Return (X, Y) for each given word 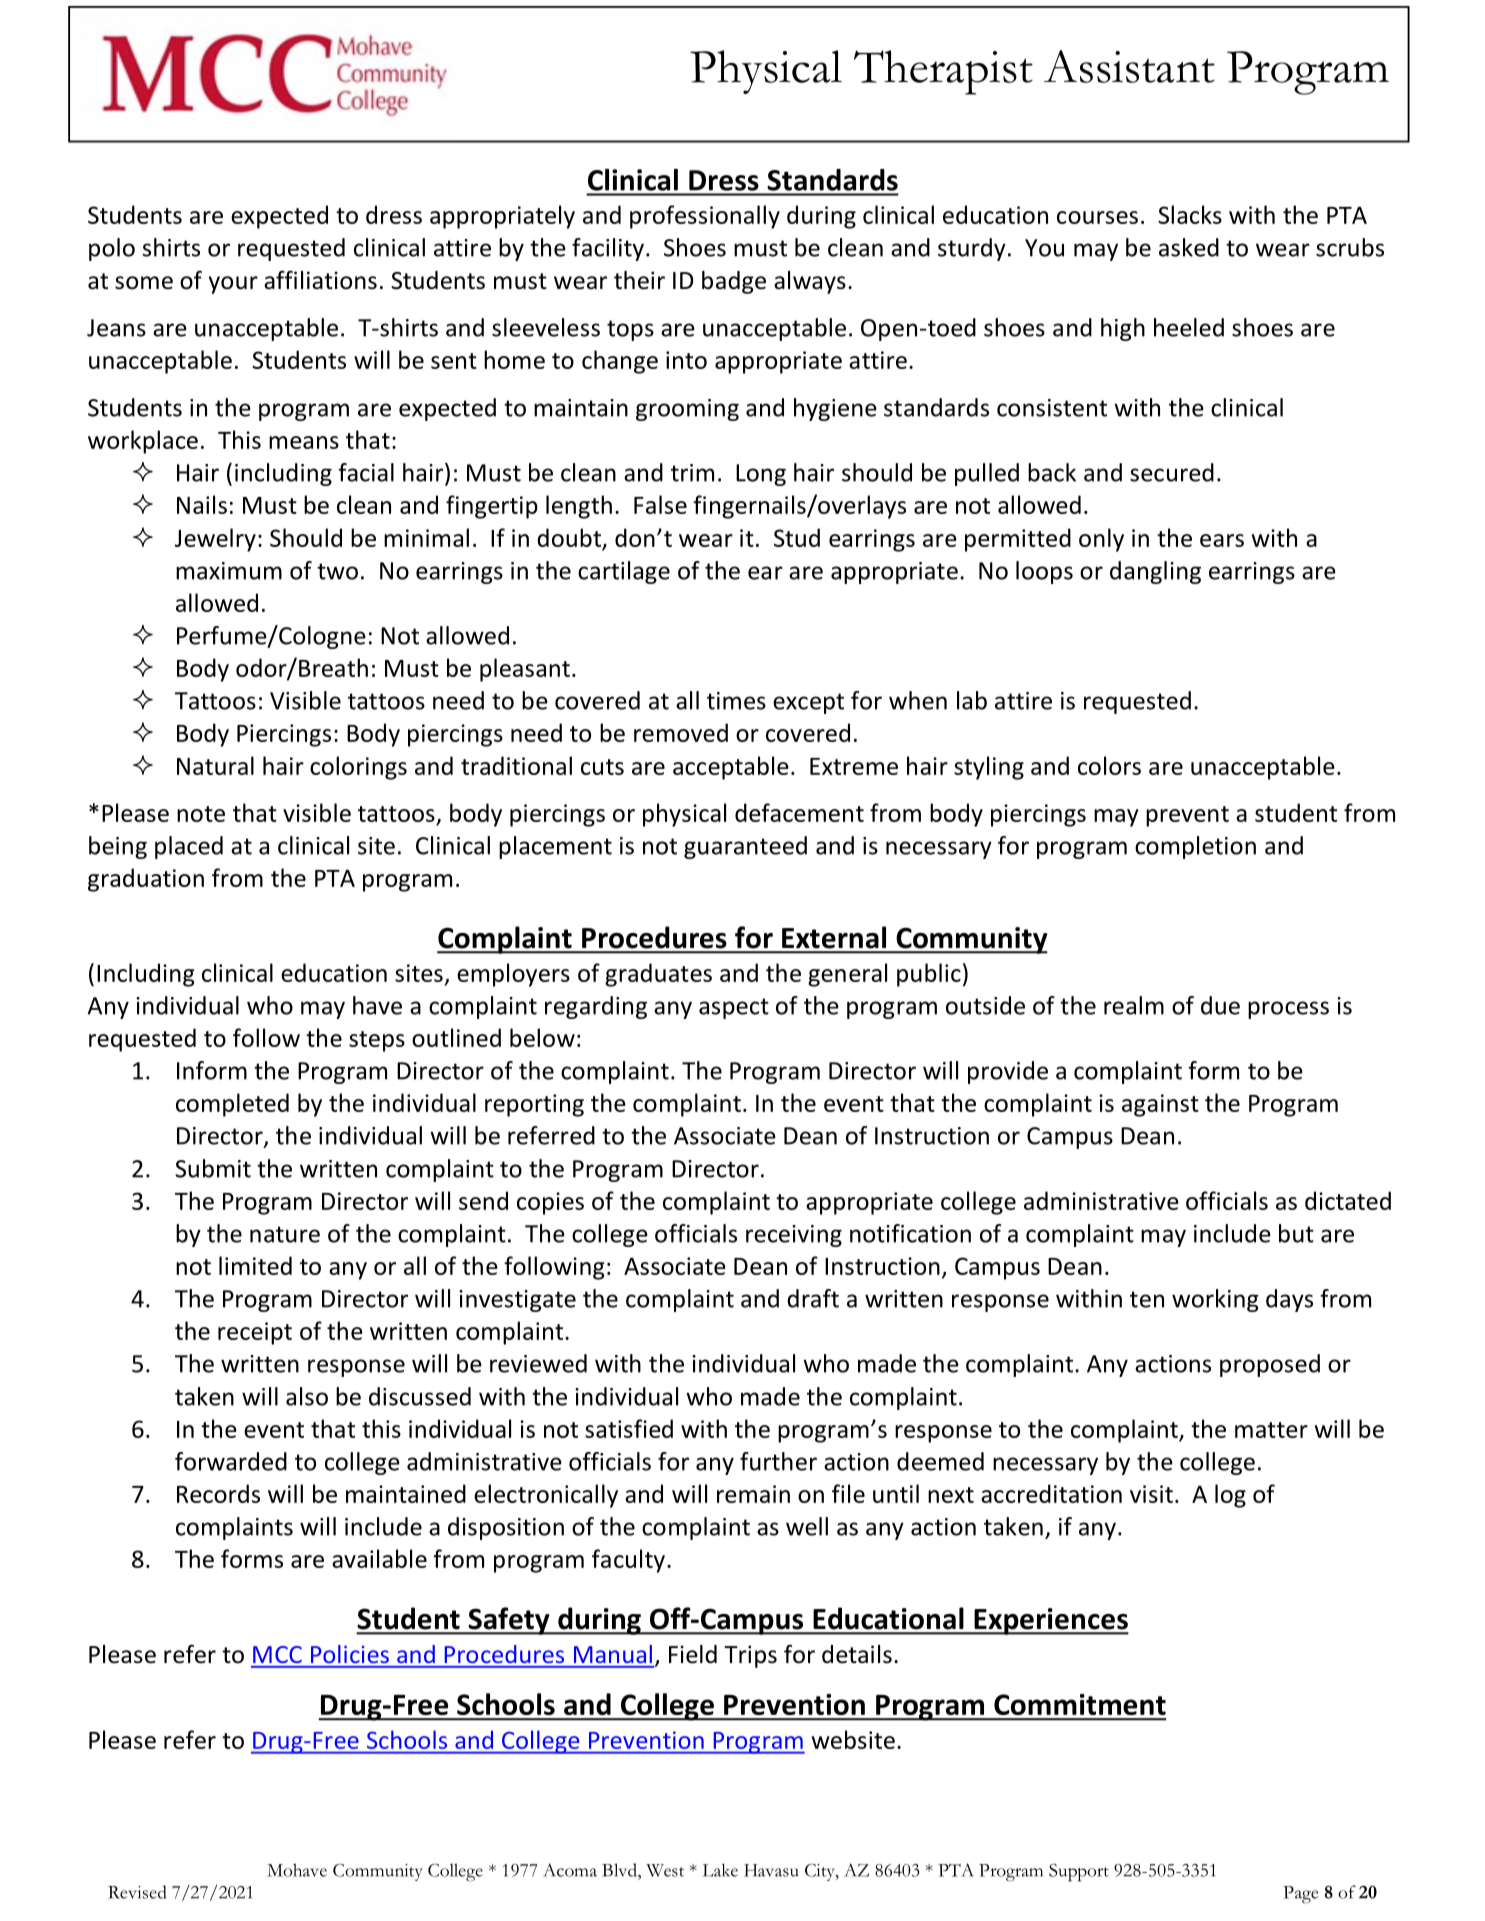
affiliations (320, 280)
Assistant (1129, 66)
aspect (734, 1008)
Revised (137, 1892)
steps (377, 1041)
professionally (705, 217)
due (1220, 1005)
